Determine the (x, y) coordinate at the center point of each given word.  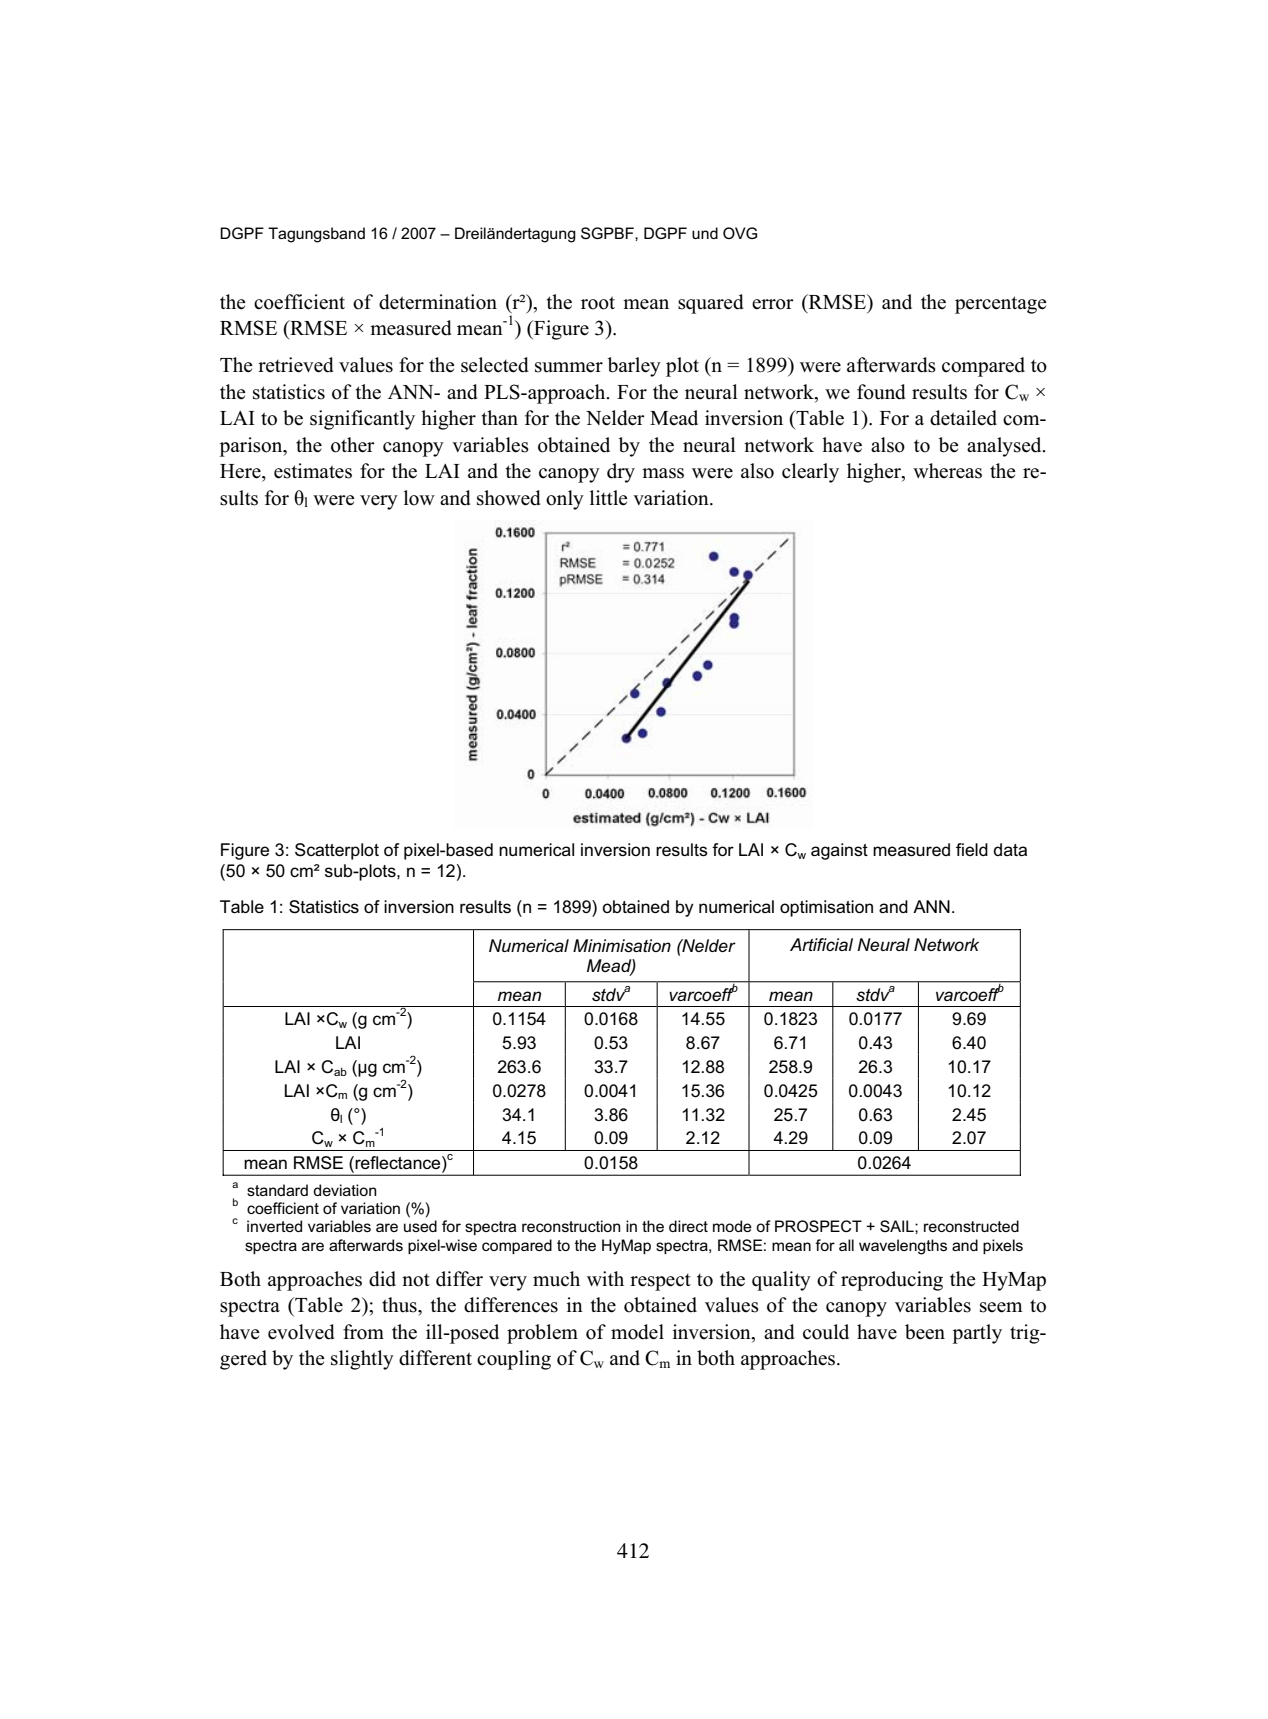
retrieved (296, 365)
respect (660, 1282)
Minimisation (622, 945)
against (839, 851)
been (925, 1332)
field (972, 849)
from (363, 1332)
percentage (1001, 305)
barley (634, 367)
